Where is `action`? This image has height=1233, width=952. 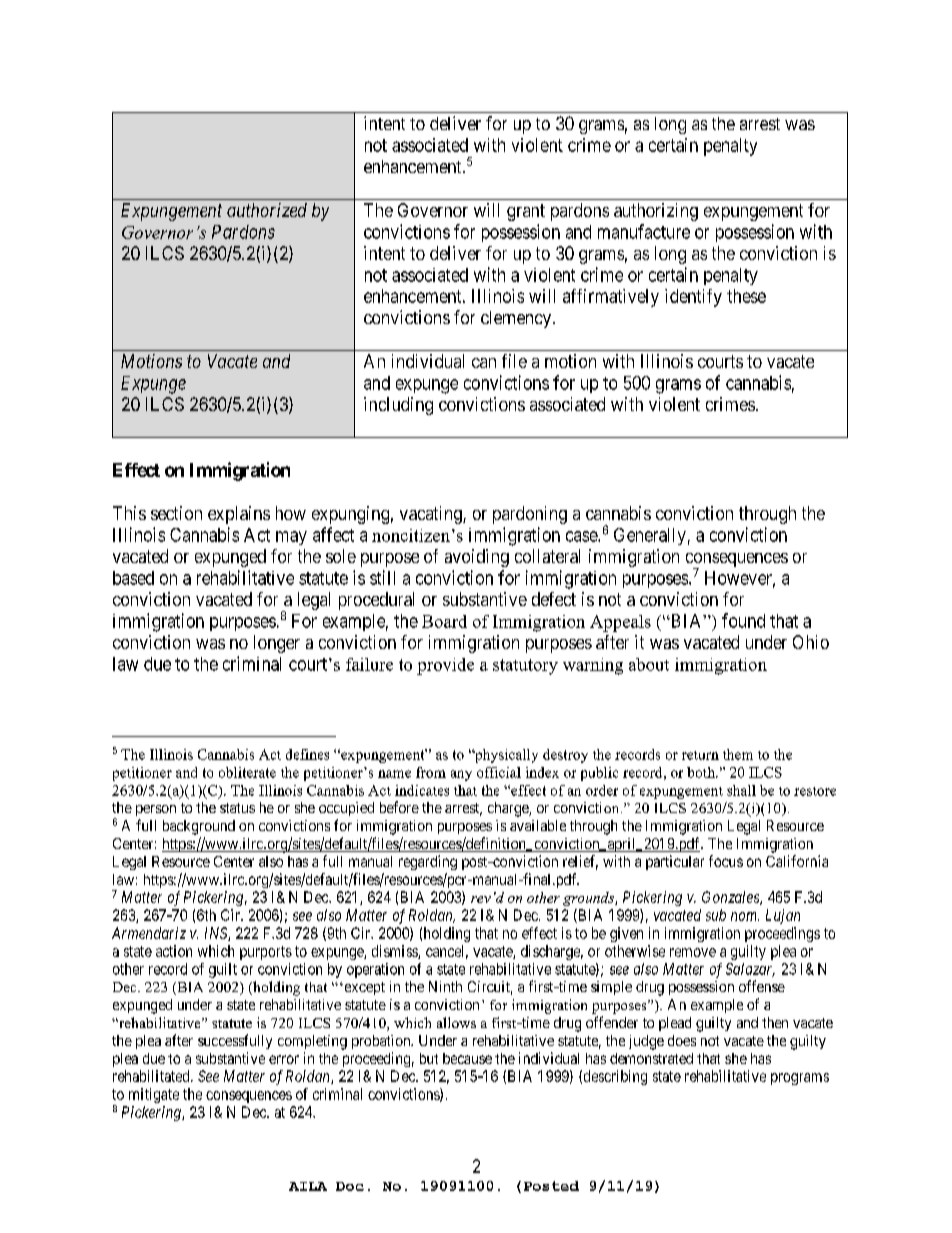
action is located at coordinates (174, 951).
